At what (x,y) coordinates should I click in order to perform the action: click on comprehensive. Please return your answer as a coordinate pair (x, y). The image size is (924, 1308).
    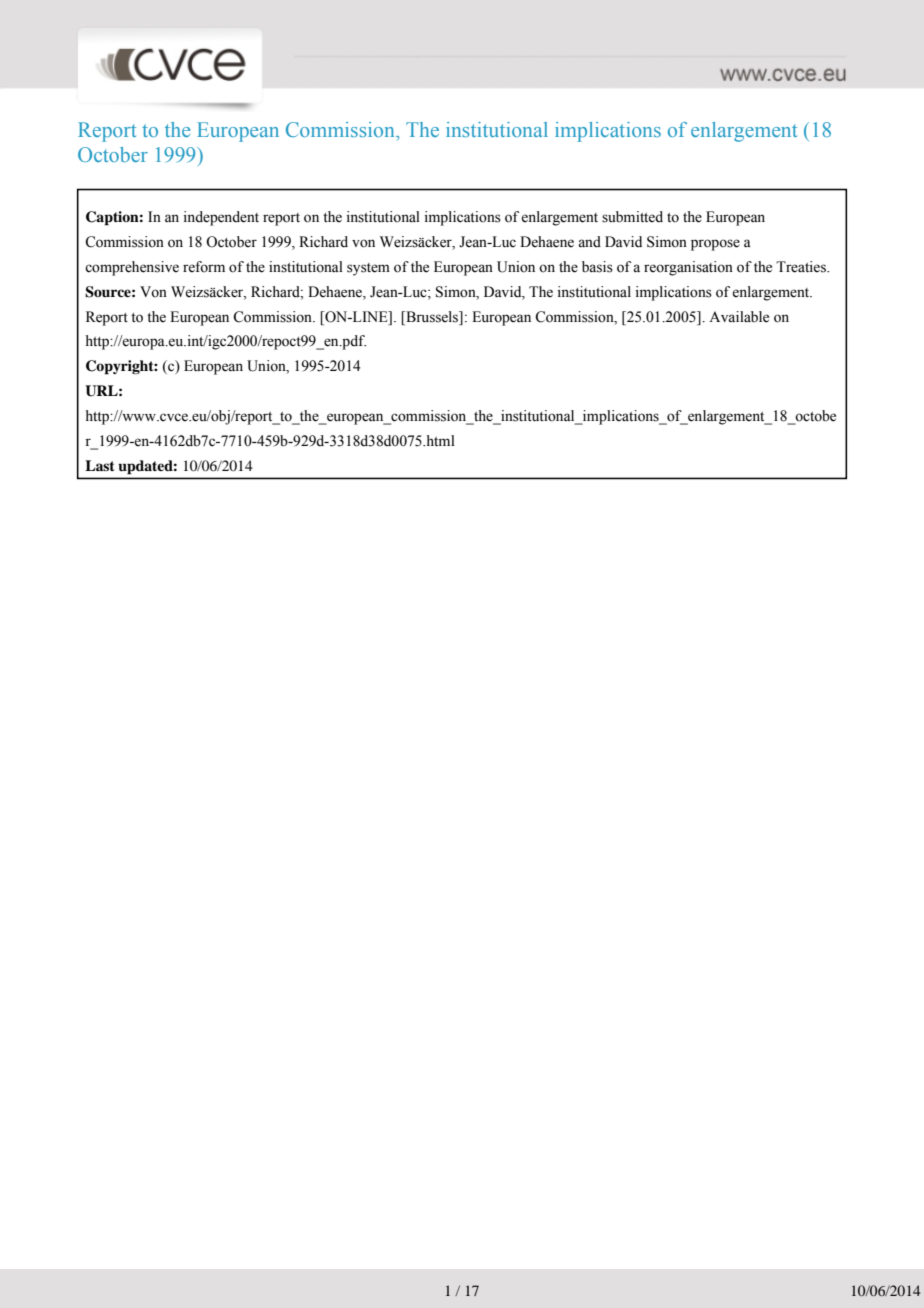
    Looking at the image, I should click on (132, 268).
